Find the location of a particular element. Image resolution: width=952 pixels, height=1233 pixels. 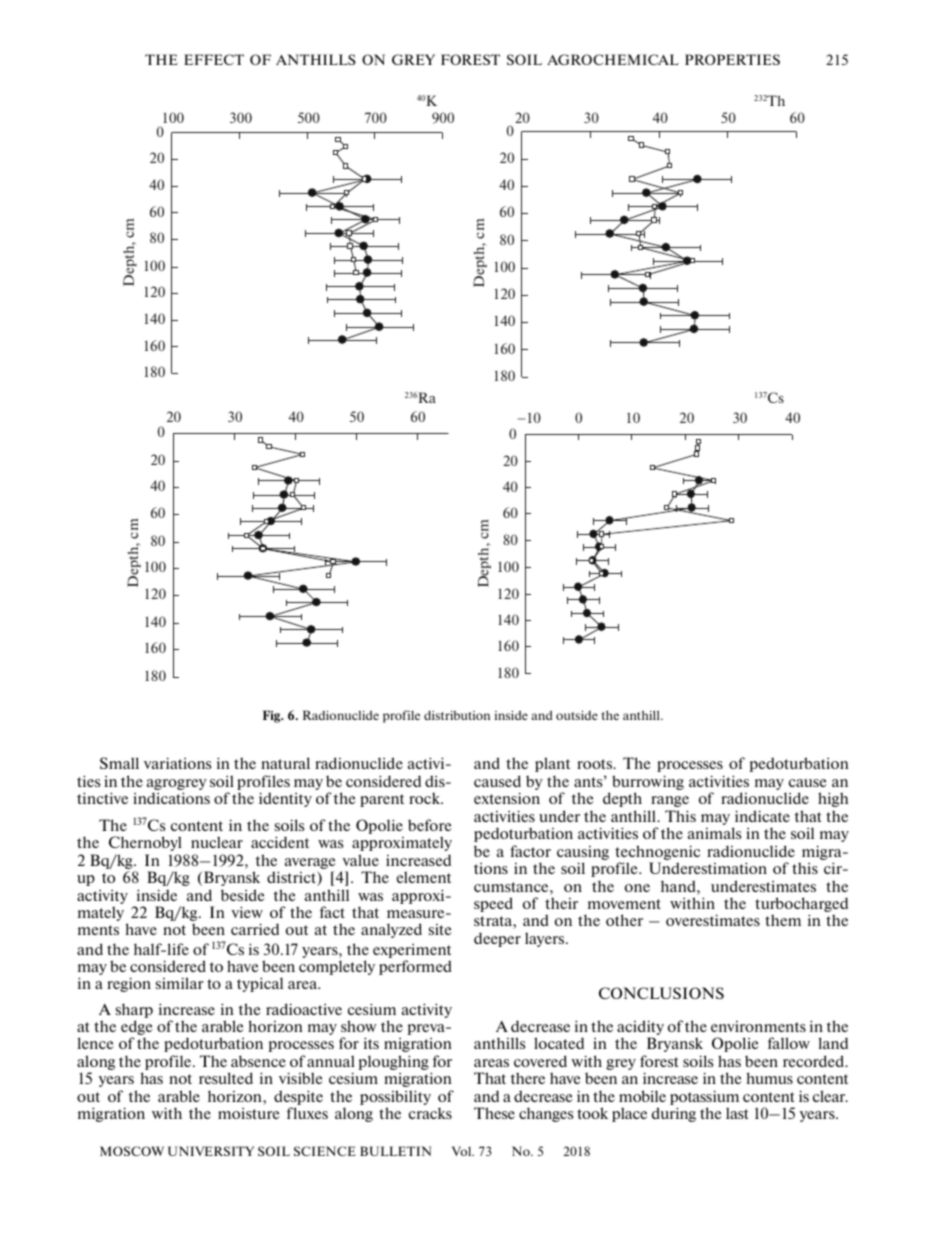

outside is located at coordinates (577, 715).
